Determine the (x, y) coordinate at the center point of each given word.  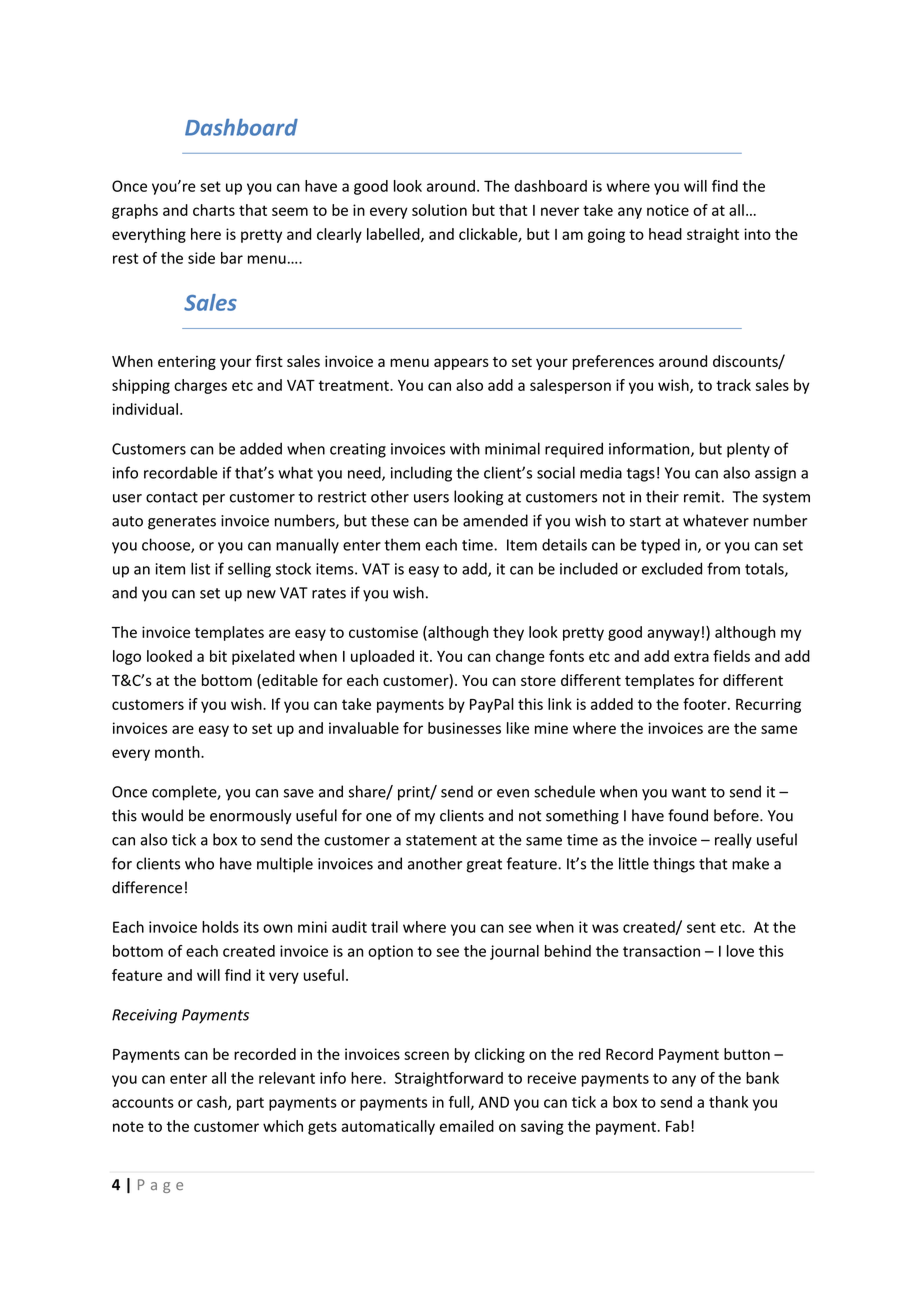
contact (172, 497)
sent (701, 927)
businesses (464, 728)
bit (218, 656)
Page (160, 1186)
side (201, 258)
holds (220, 927)
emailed (467, 1126)
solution (439, 210)
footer (706, 704)
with (465, 448)
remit (702, 497)
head (665, 234)
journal (514, 952)
